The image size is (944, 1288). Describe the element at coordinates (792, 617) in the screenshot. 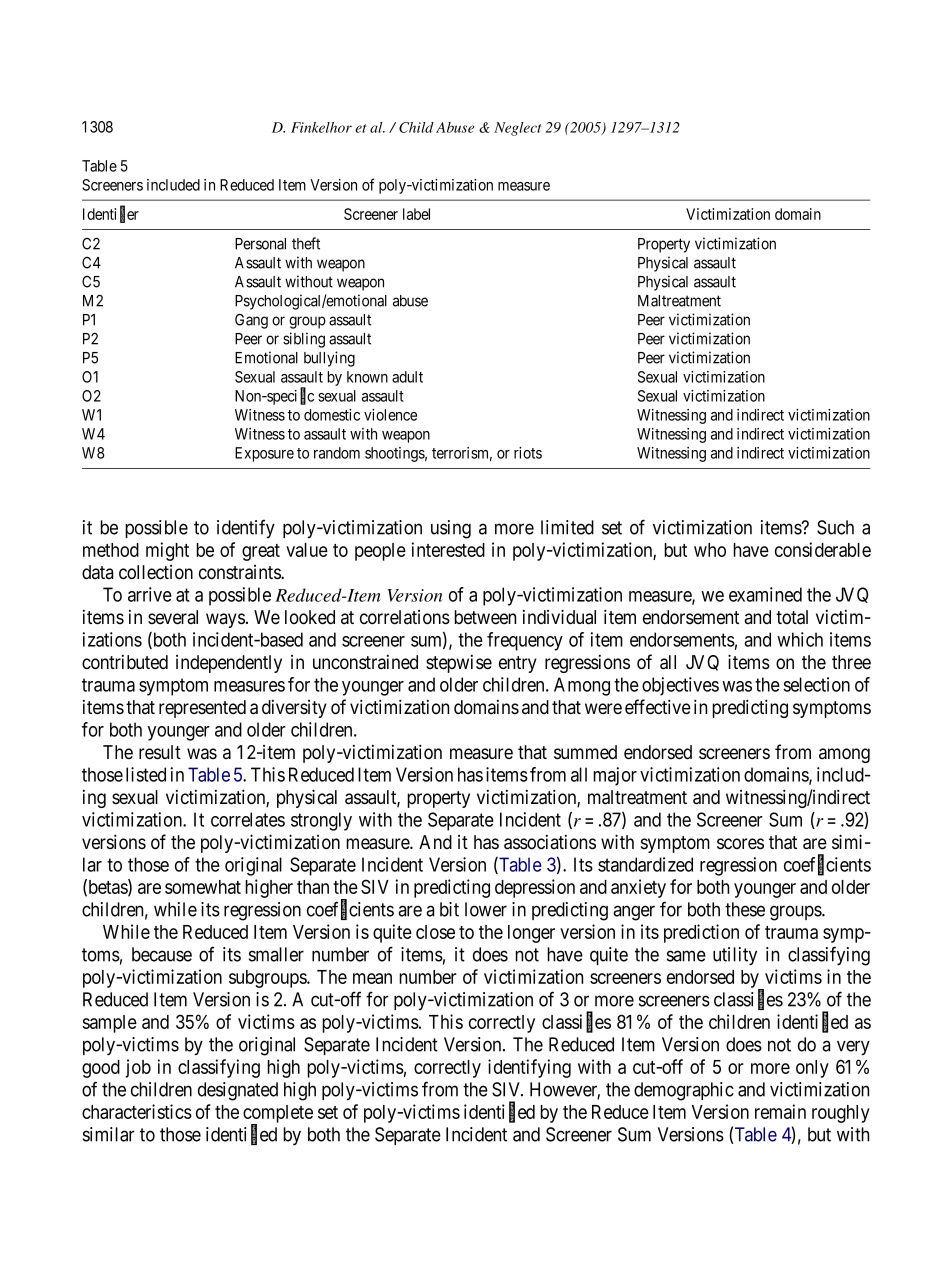

I see `total` at that location.
